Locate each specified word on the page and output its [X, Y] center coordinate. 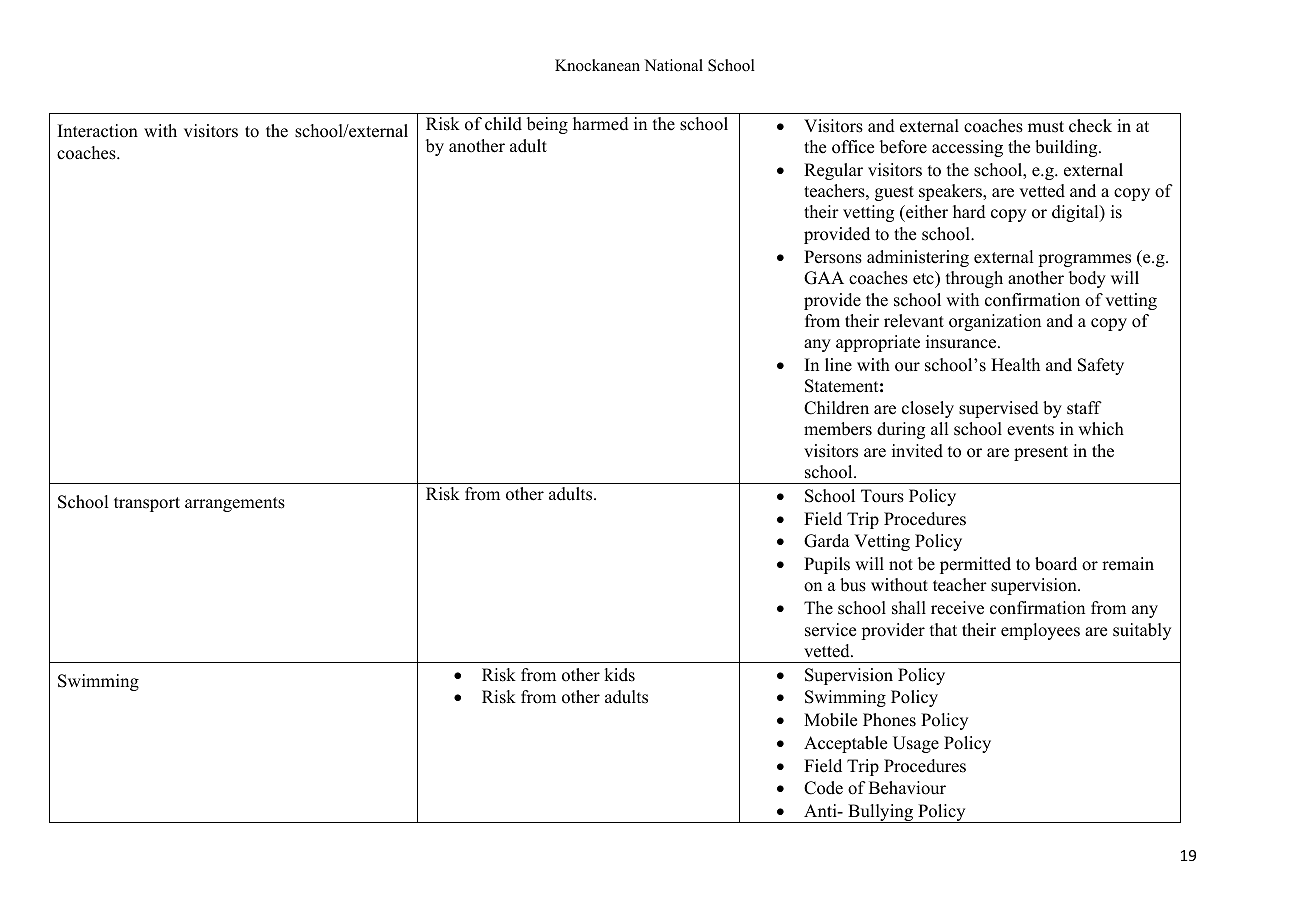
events [1030, 430]
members [838, 429]
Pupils [827, 565]
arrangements [235, 504]
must [1046, 127]
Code [823, 788]
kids [619, 675]
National [673, 65]
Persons [833, 257]
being [547, 125]
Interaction [98, 131]
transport [147, 504]
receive [957, 608]
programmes [1084, 260]
